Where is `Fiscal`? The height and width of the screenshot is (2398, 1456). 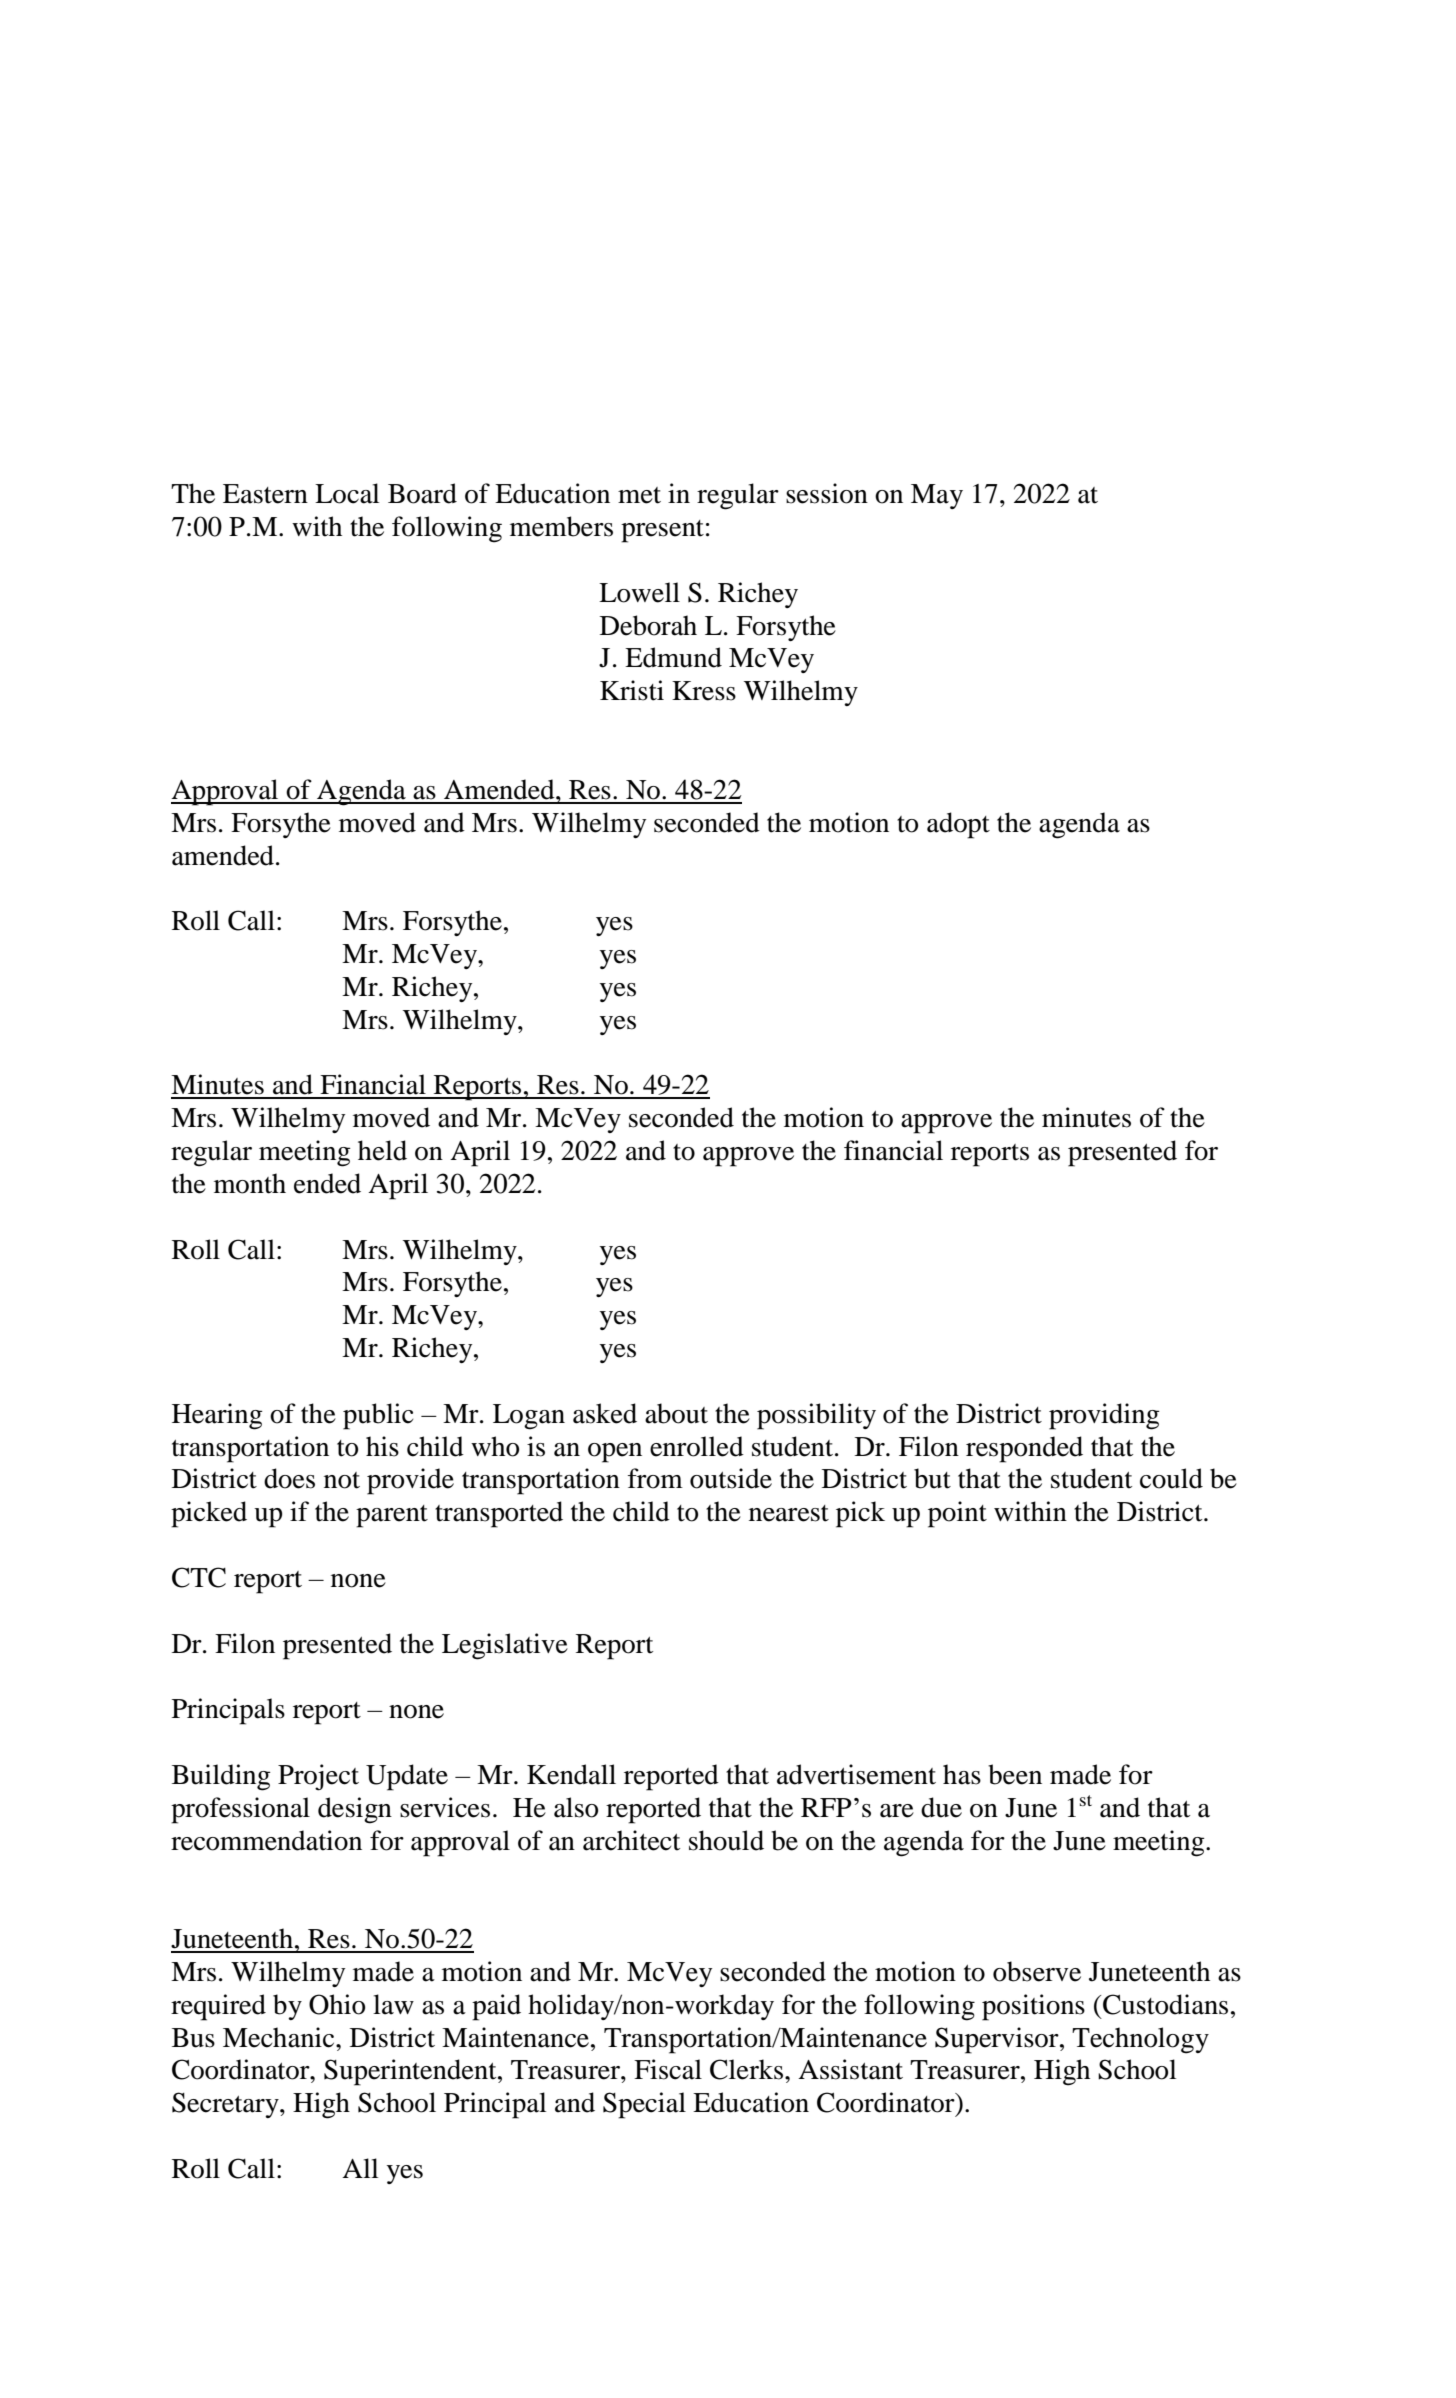 Fiscal is located at coordinates (668, 2069).
